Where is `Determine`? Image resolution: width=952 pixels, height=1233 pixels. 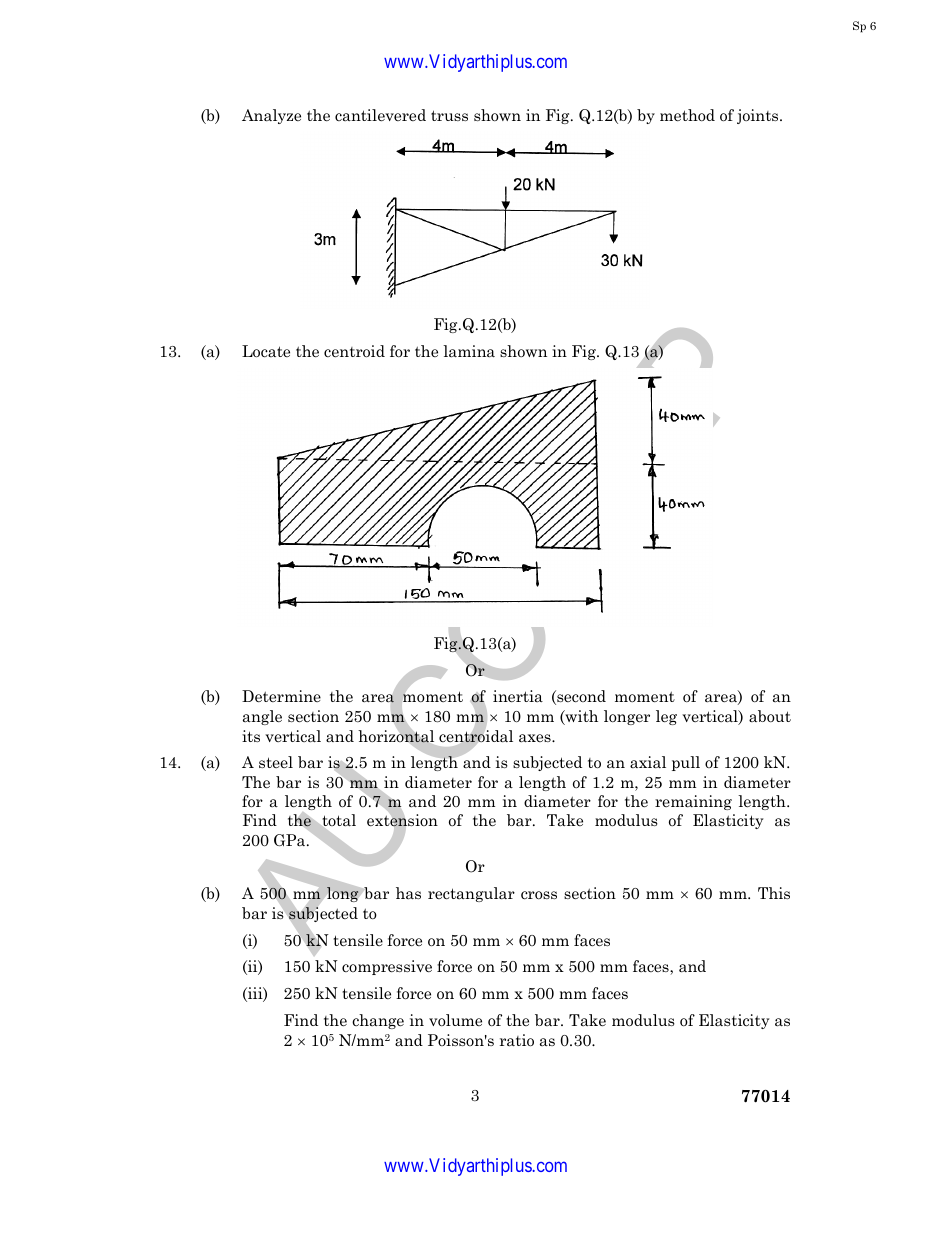
Determine is located at coordinates (281, 696).
